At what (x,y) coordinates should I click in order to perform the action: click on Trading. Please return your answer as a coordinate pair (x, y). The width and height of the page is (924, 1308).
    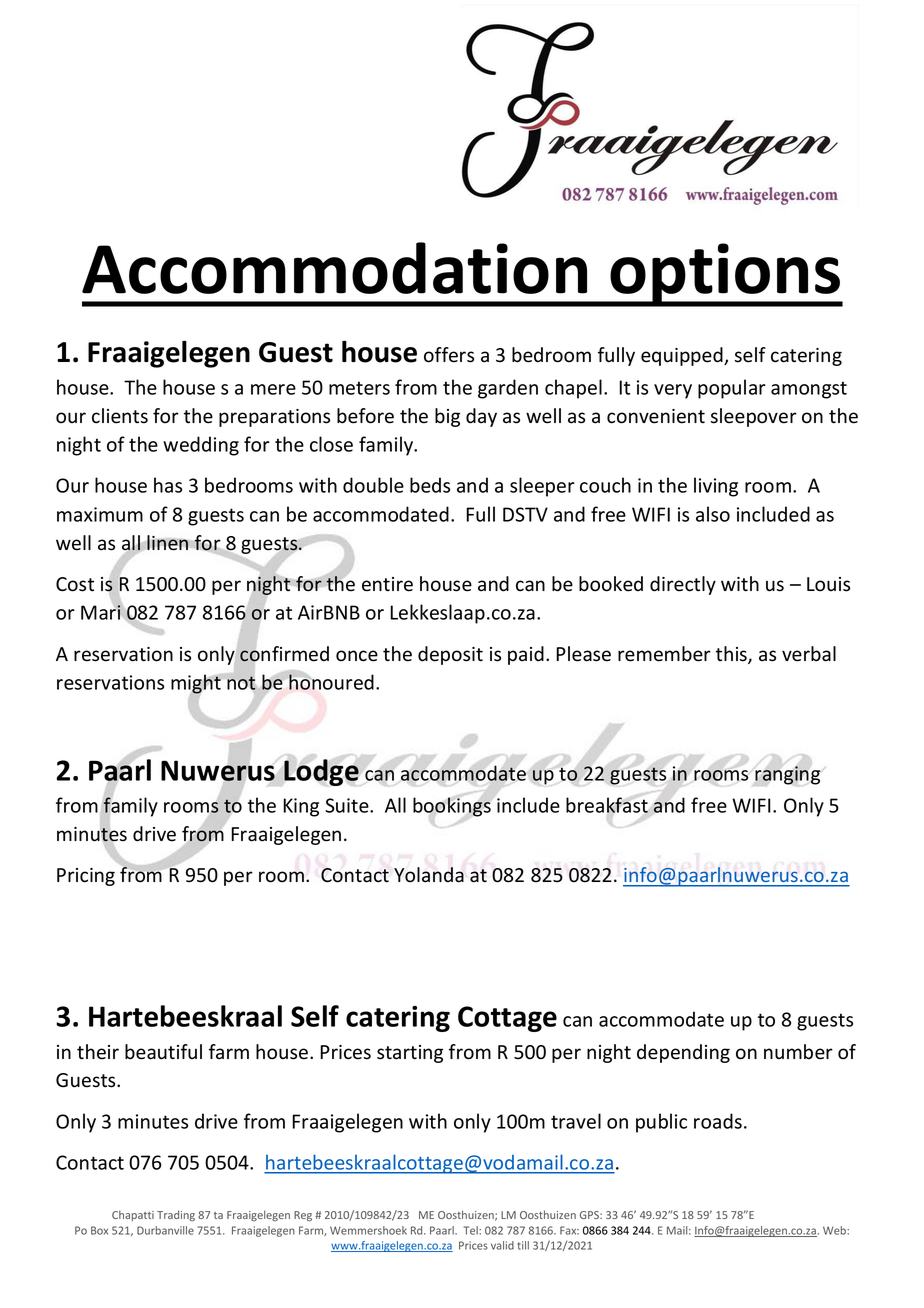
    Looking at the image, I should click on (176, 1216).
